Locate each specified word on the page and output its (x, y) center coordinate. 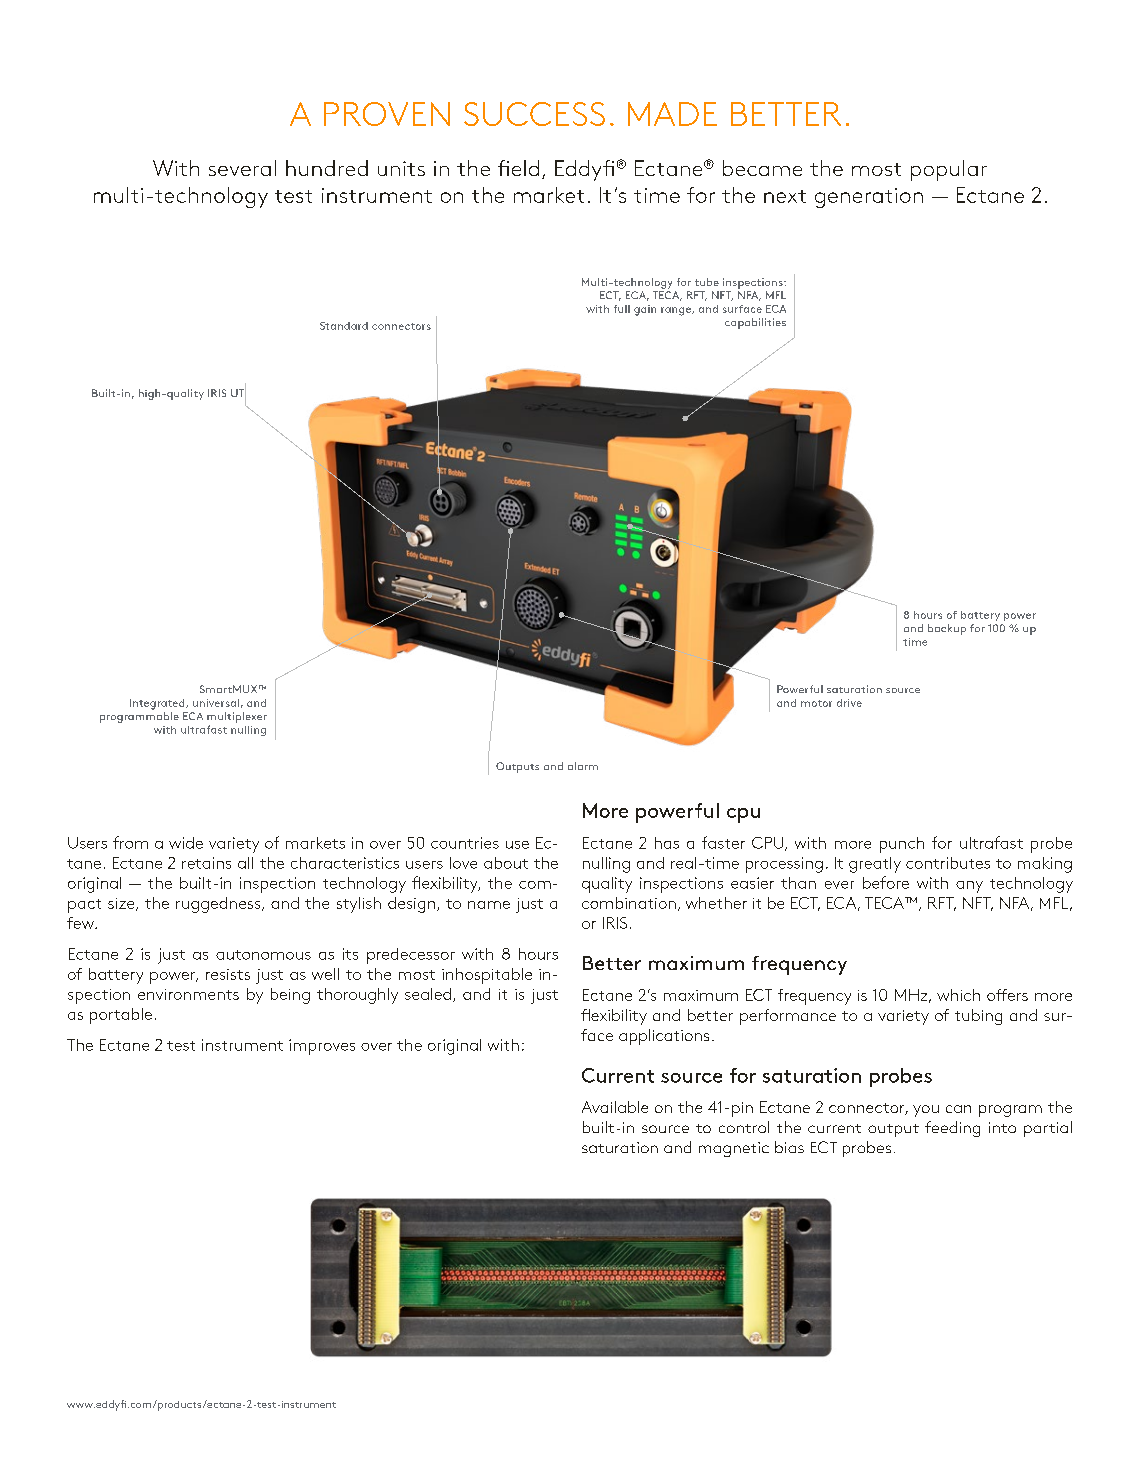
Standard (344, 326)
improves (322, 1047)
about (506, 863)
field (518, 168)
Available (615, 1107)
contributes (948, 863)
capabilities (755, 323)
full (622, 309)
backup (947, 629)
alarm (583, 766)
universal (216, 703)
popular (949, 170)
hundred (327, 168)
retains (206, 863)
